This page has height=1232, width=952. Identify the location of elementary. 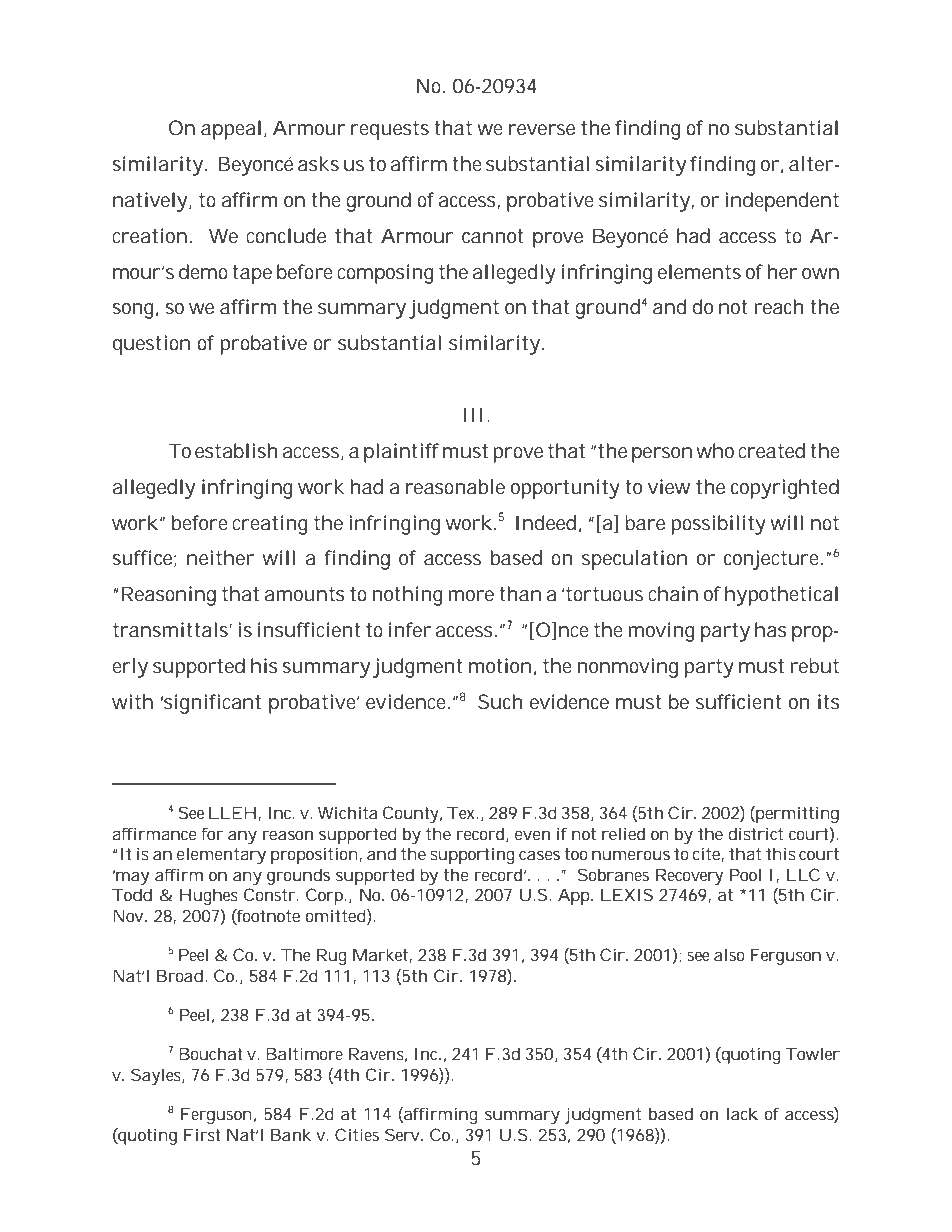
(221, 855).
